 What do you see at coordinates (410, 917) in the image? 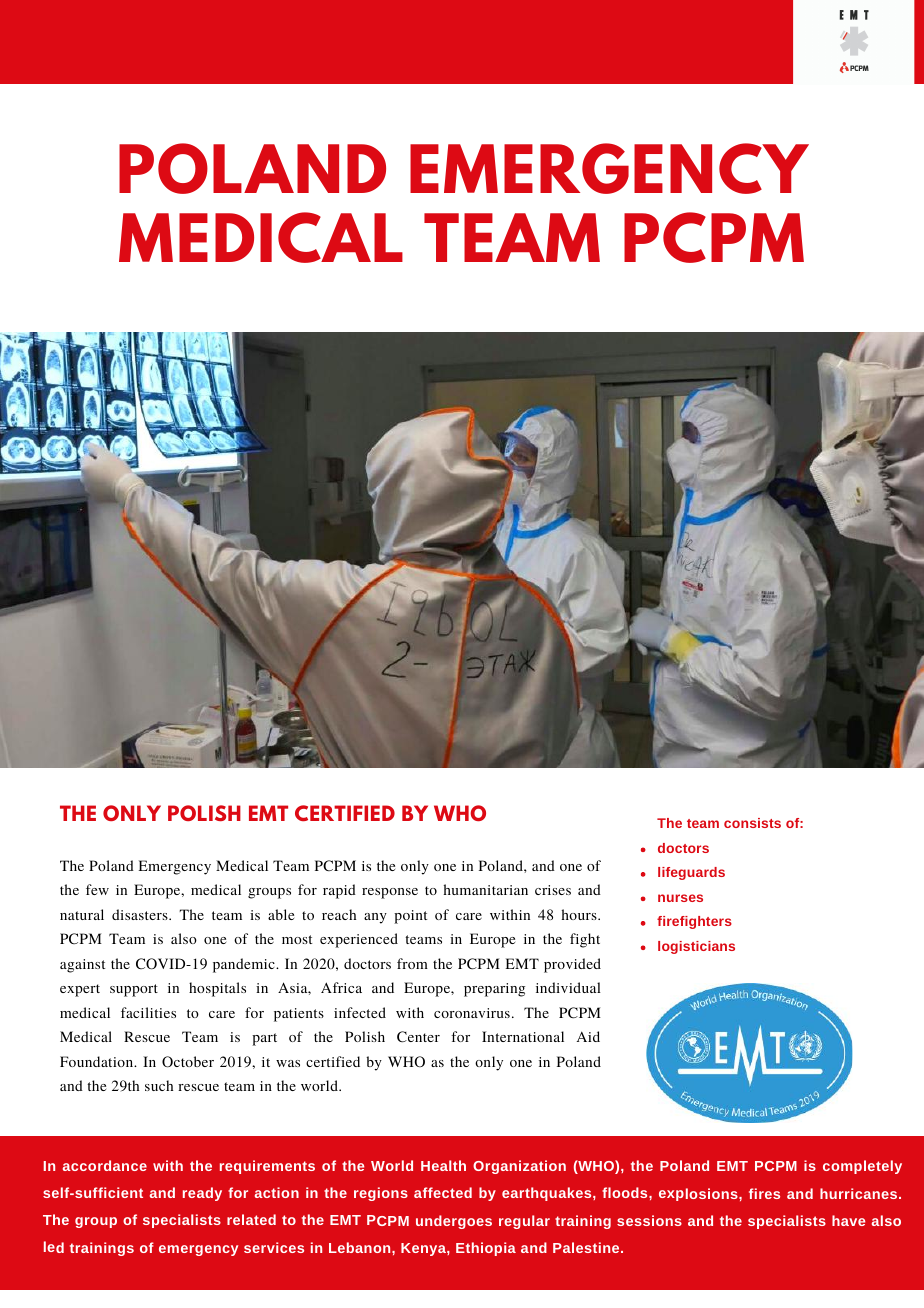
I see `point` at bounding box center [410, 917].
